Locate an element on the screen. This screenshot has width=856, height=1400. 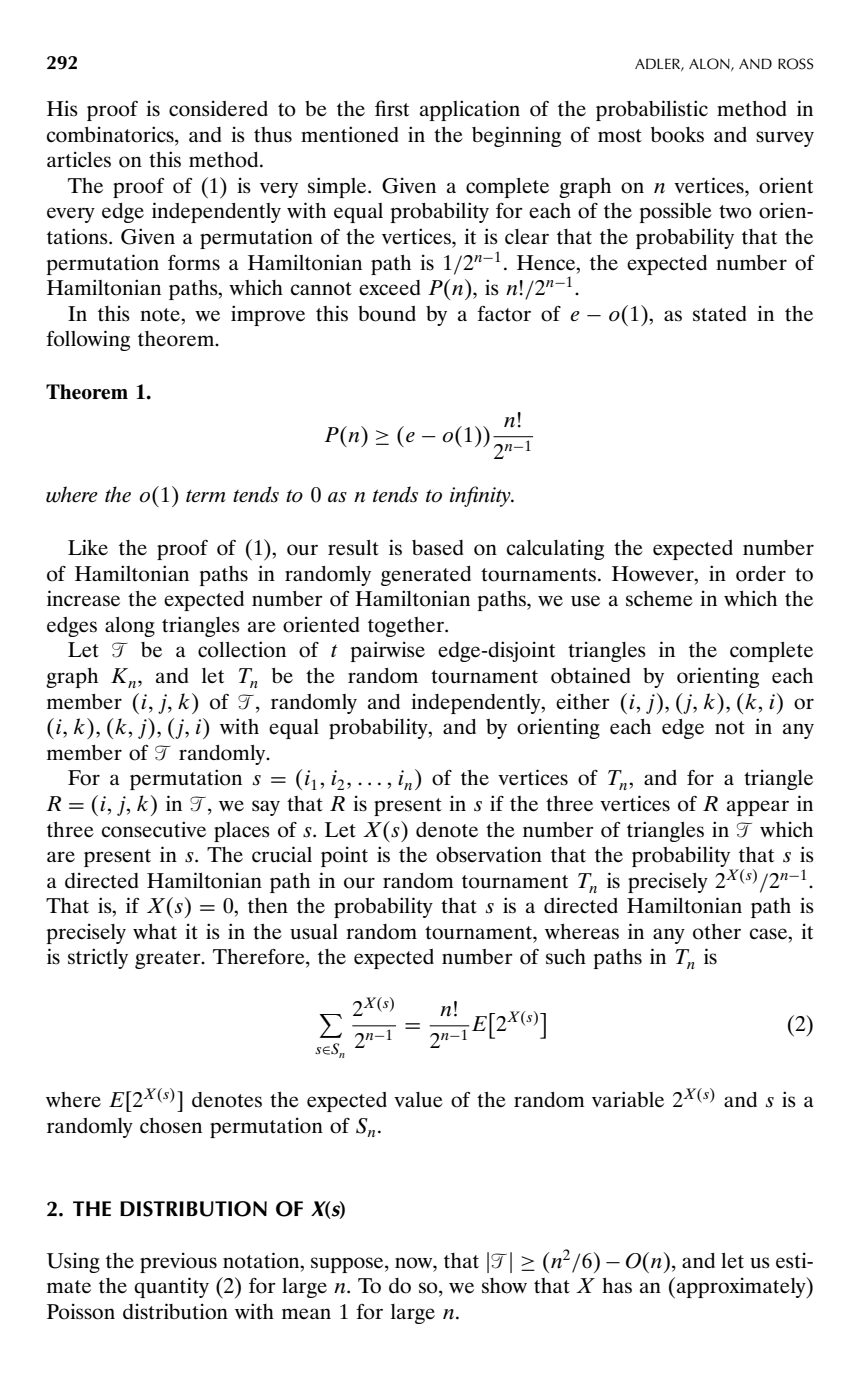
appear is located at coordinates (758, 808).
